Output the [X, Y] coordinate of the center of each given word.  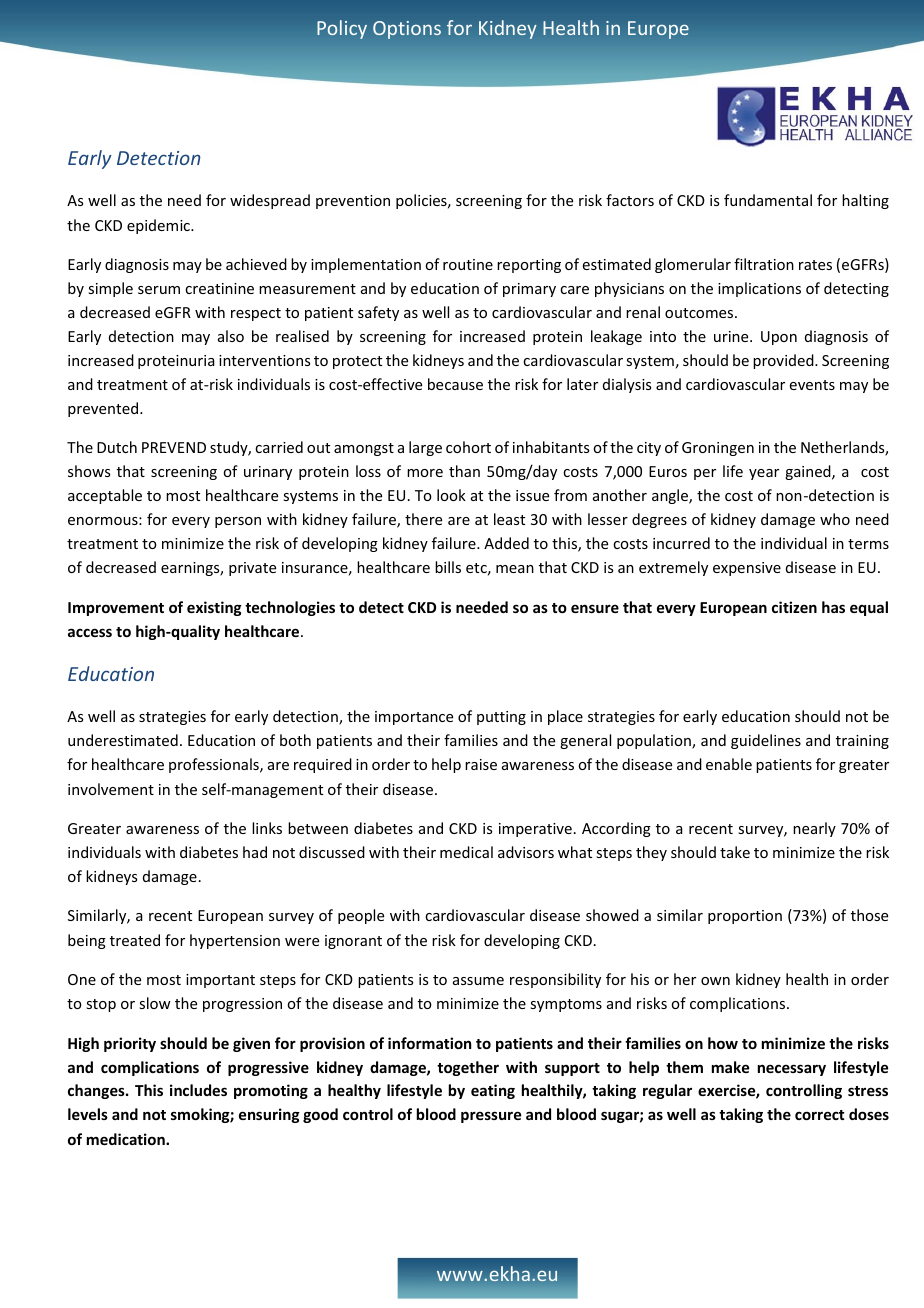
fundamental [768, 200]
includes [198, 1090]
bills [448, 567]
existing [214, 608]
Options [407, 30]
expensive [747, 569]
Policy [342, 29]
